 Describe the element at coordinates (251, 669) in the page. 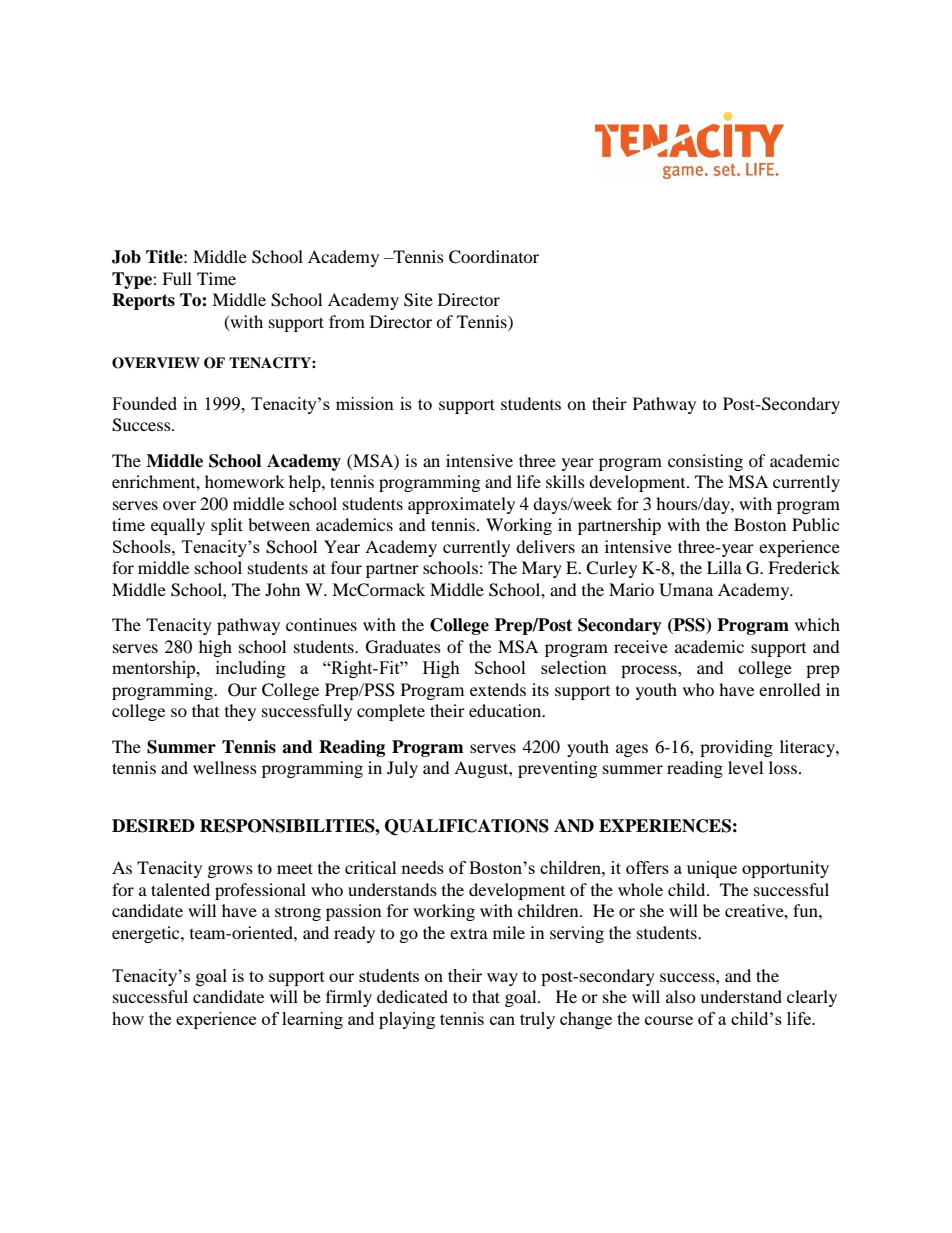

I see `including` at that location.
